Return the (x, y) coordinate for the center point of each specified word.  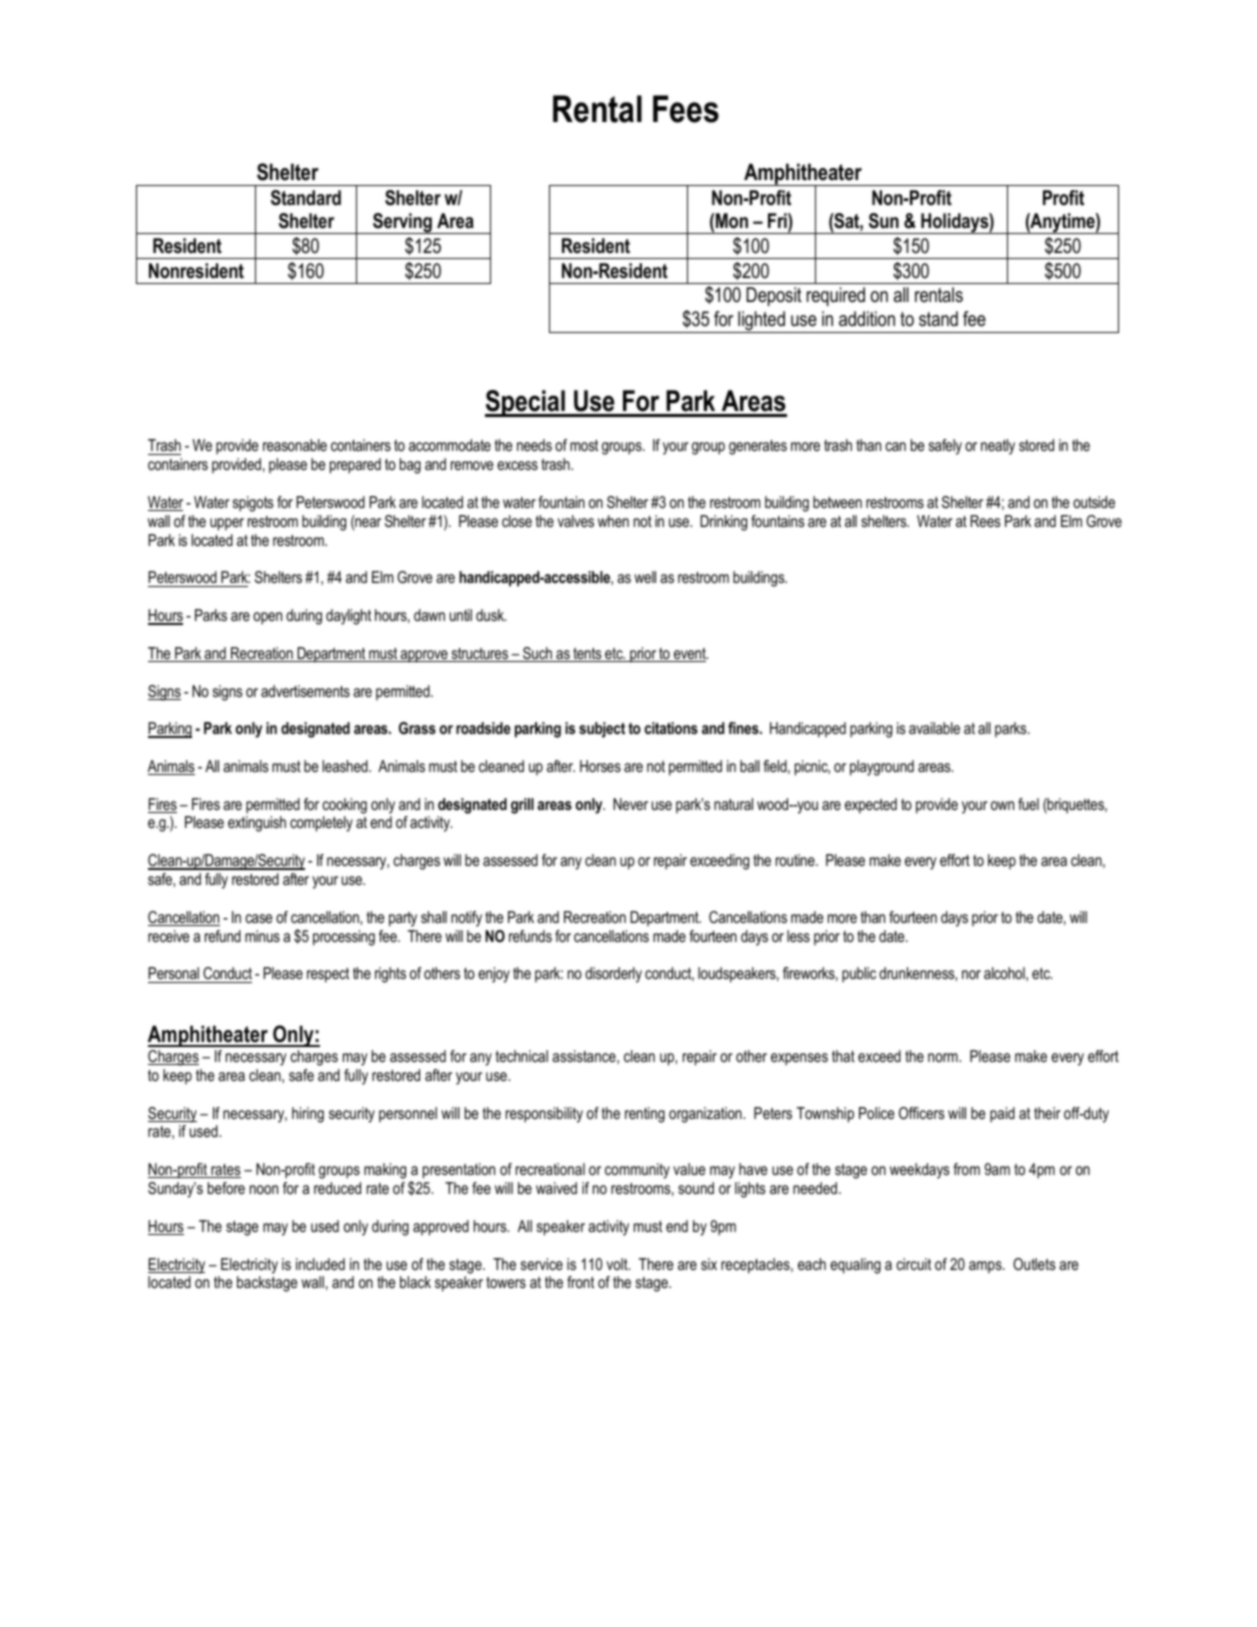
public (859, 975)
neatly (998, 447)
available (934, 728)
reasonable (295, 445)
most (584, 445)
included (320, 1264)
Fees (686, 109)
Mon (732, 221)
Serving (402, 223)
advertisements (305, 691)
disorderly (613, 975)
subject (602, 730)
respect (328, 975)
